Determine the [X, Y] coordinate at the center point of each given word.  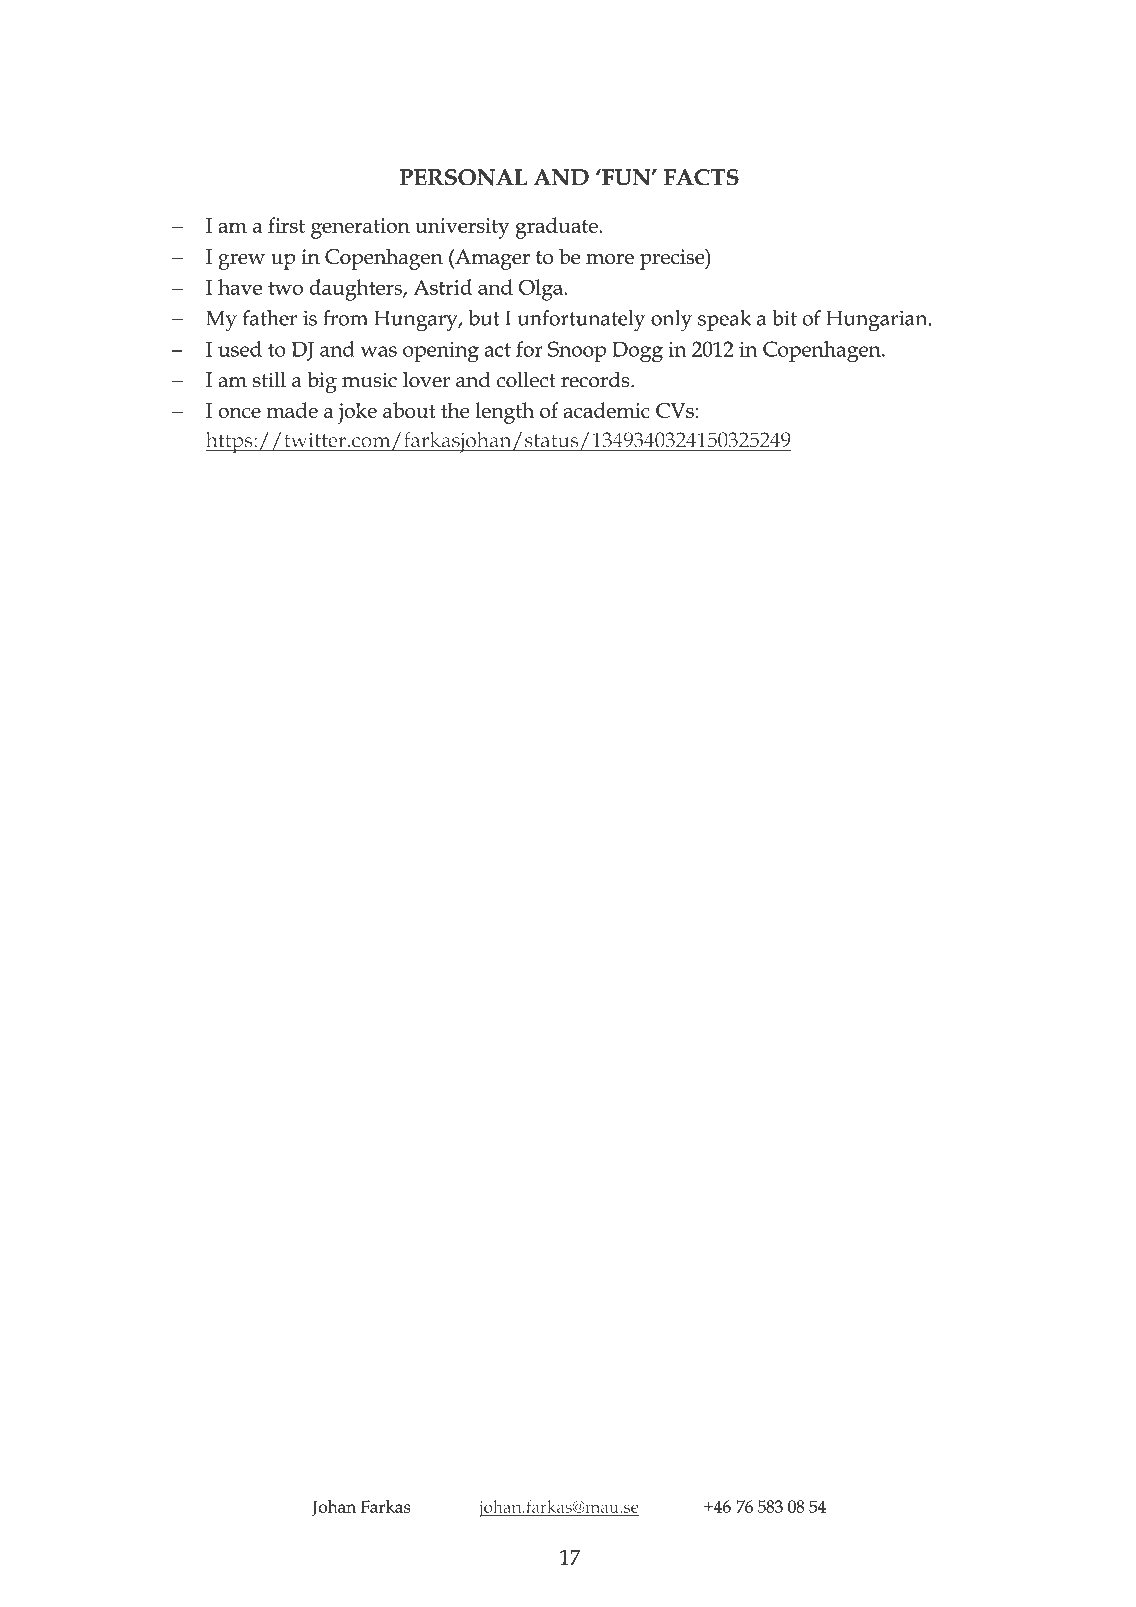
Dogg [637, 352]
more [610, 259]
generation [360, 228]
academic [606, 410]
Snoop [577, 351]
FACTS [701, 177]
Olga [542, 290]
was [379, 351]
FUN [626, 177]
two [285, 288]
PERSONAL [463, 177]
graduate [557, 228]
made [292, 410]
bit [785, 318]
